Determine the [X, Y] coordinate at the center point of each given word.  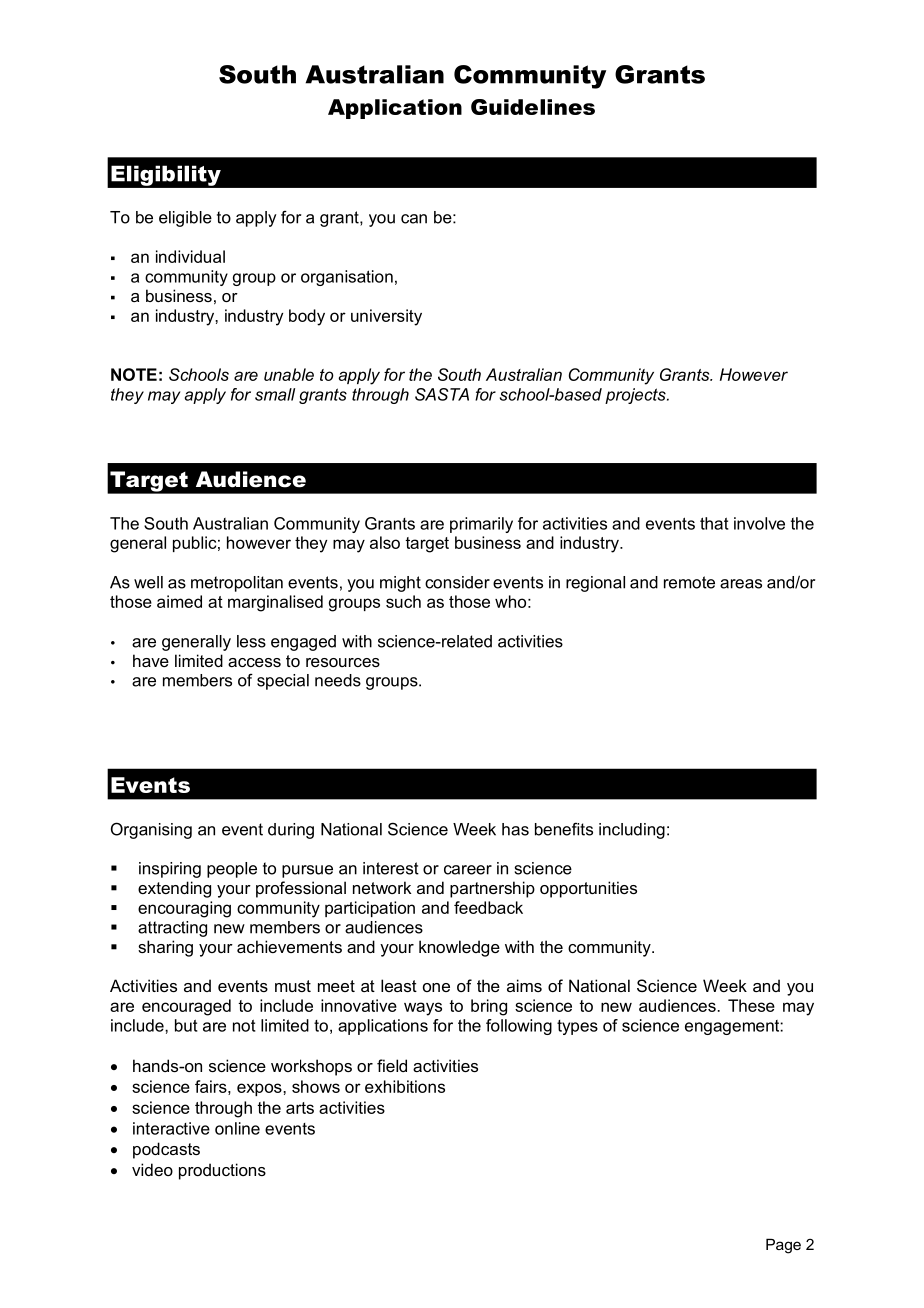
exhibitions [405, 1086]
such [403, 601]
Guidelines [533, 107]
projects [636, 396]
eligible [185, 219]
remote [689, 582]
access [254, 662]
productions [222, 1171]
